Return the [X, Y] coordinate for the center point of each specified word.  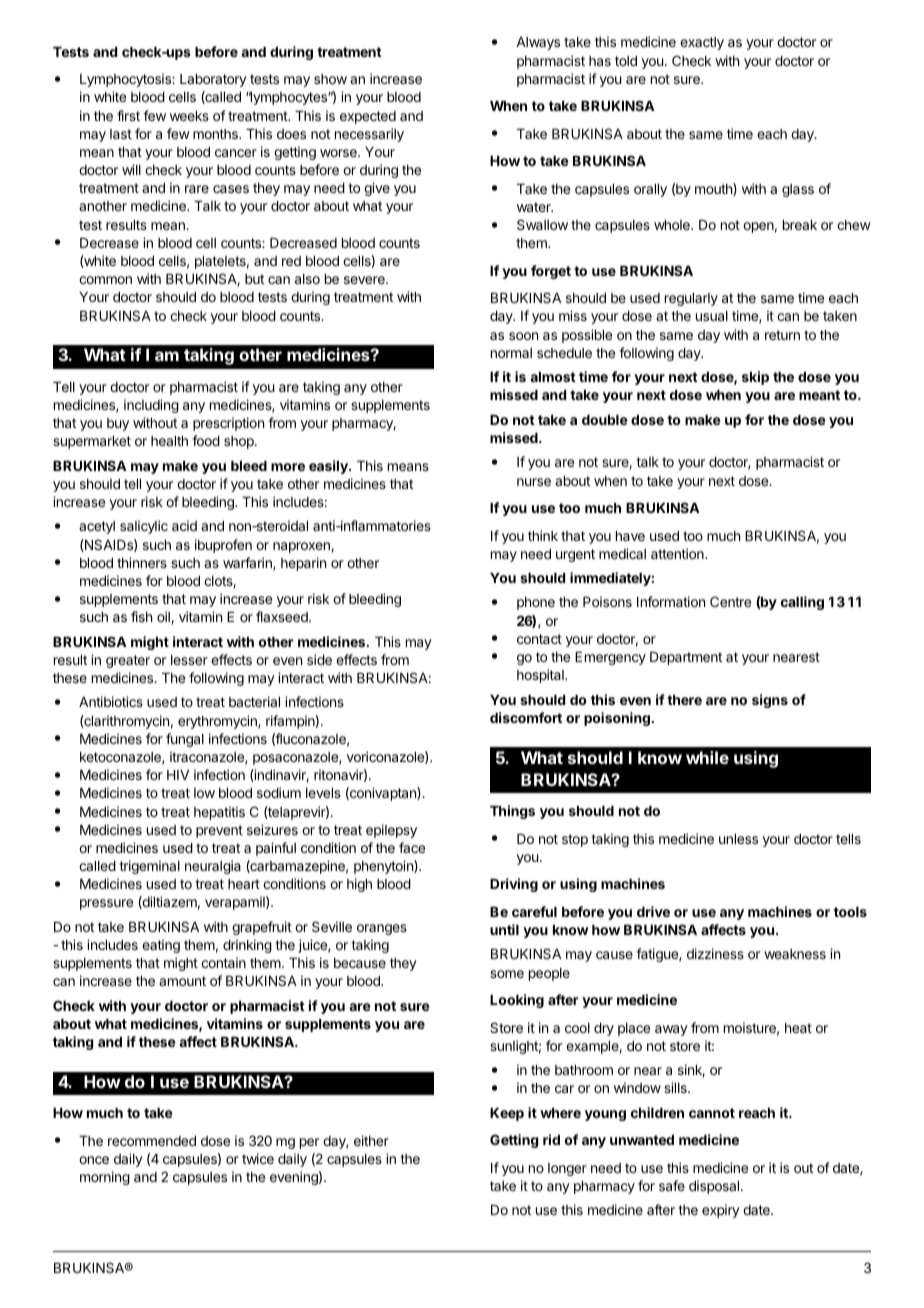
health [169, 441]
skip [755, 378]
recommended [152, 1141]
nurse [534, 482]
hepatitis [219, 813]
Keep [507, 1114]
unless [738, 839]
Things [512, 812]
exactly [702, 43]
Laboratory [213, 80]
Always [538, 43]
